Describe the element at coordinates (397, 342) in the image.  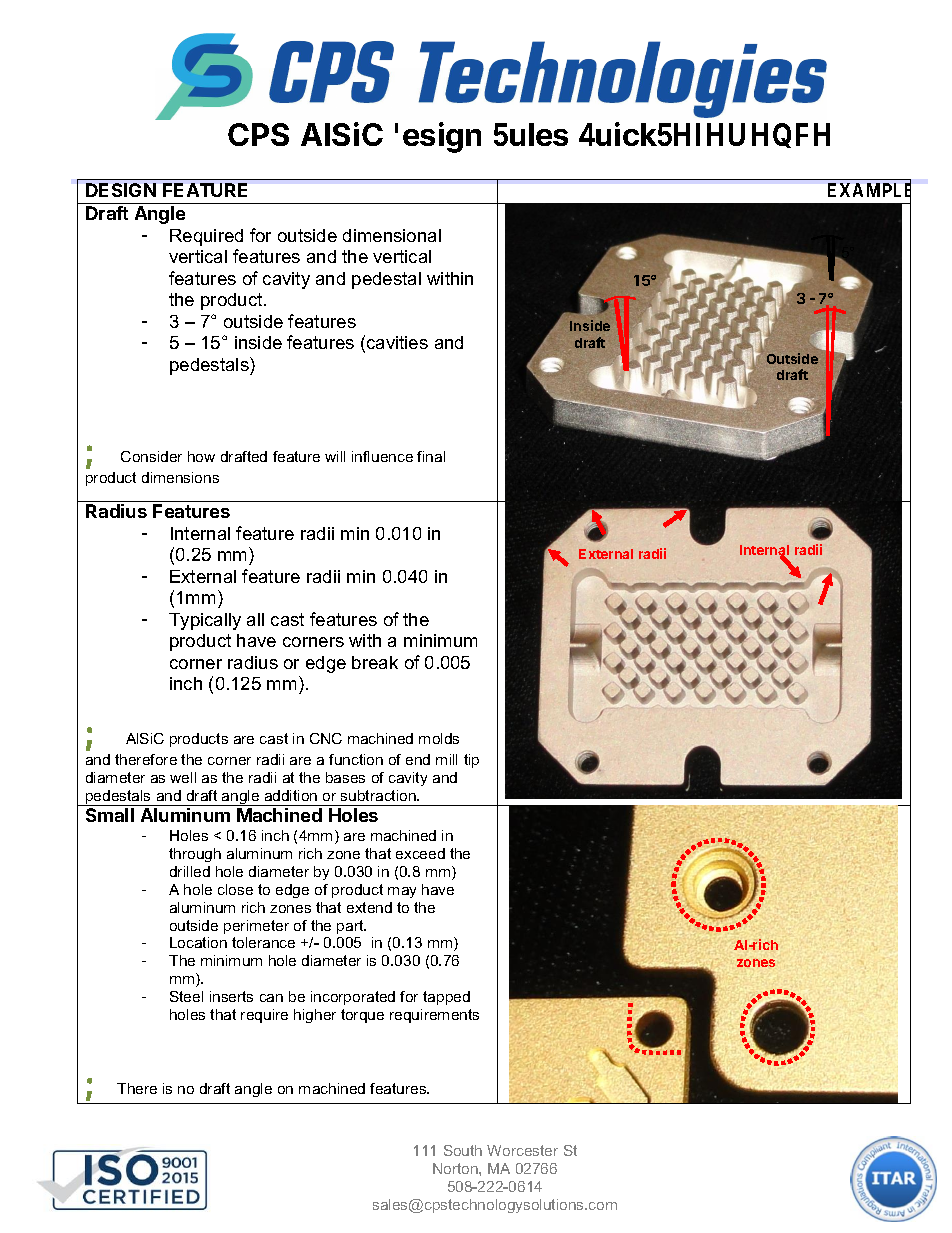
I see `cavities` at that location.
